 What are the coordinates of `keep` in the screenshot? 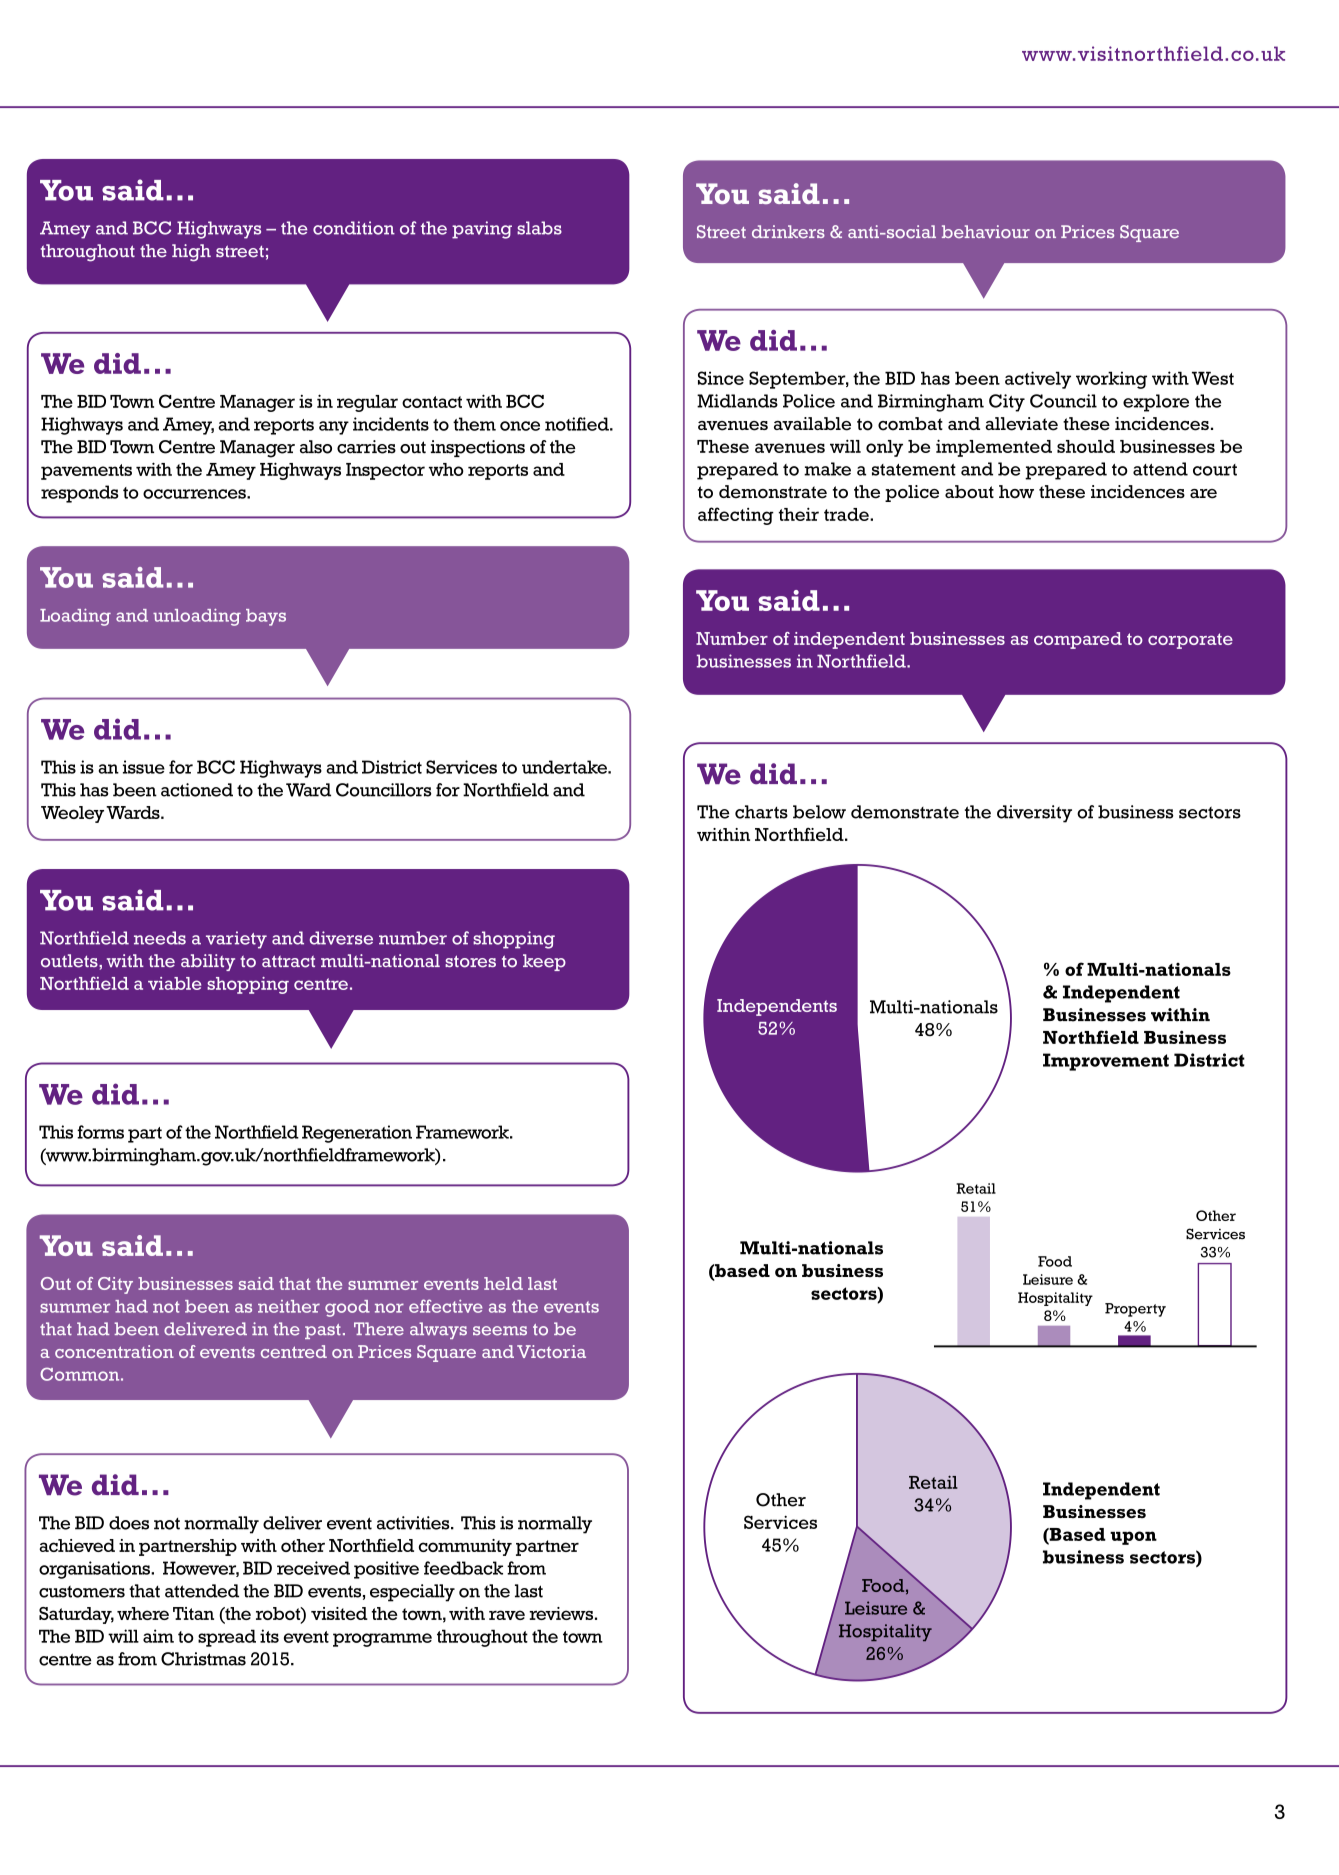 It's located at (544, 962).
